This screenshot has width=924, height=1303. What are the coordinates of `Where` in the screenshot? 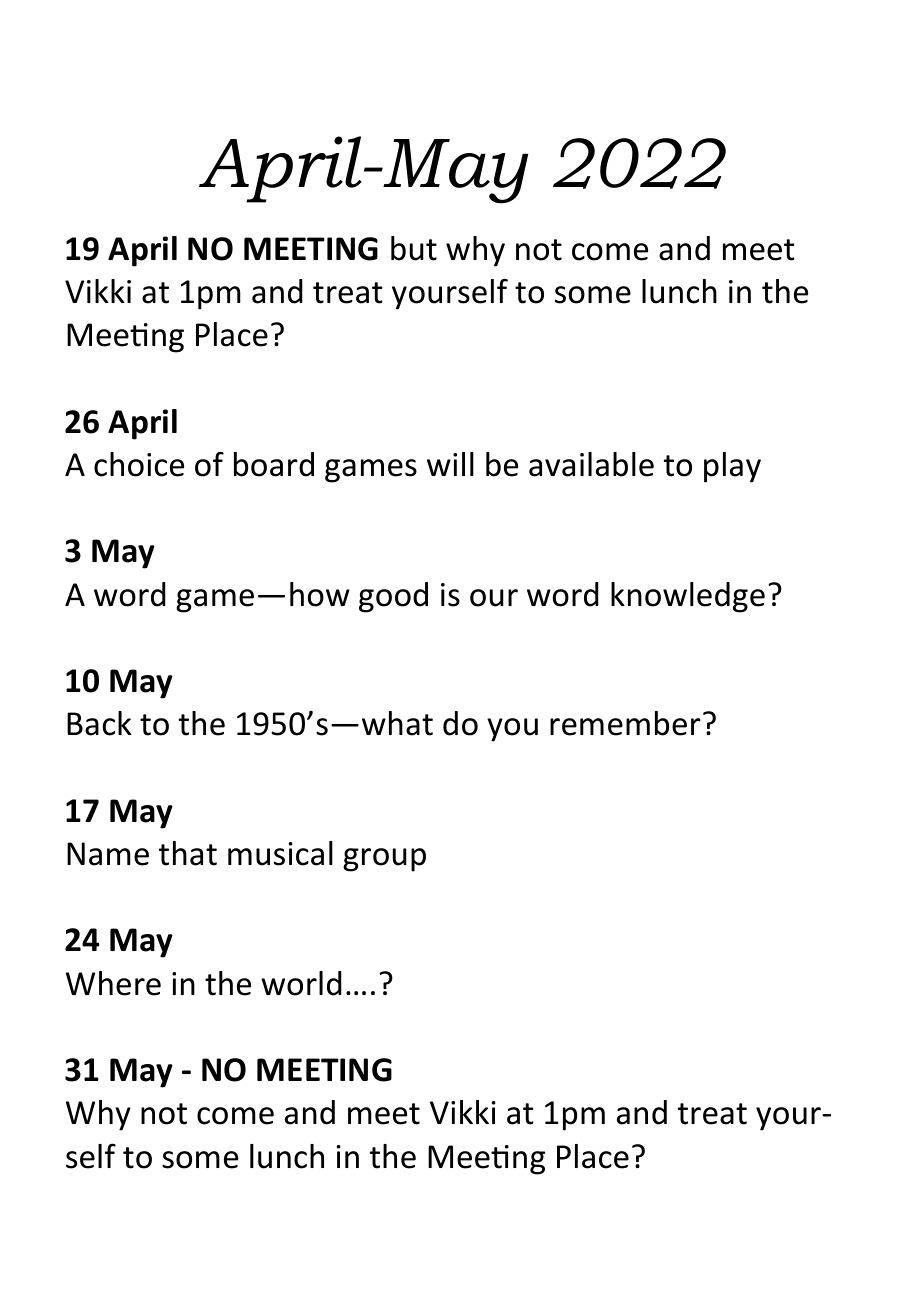 It's located at (113, 983).
